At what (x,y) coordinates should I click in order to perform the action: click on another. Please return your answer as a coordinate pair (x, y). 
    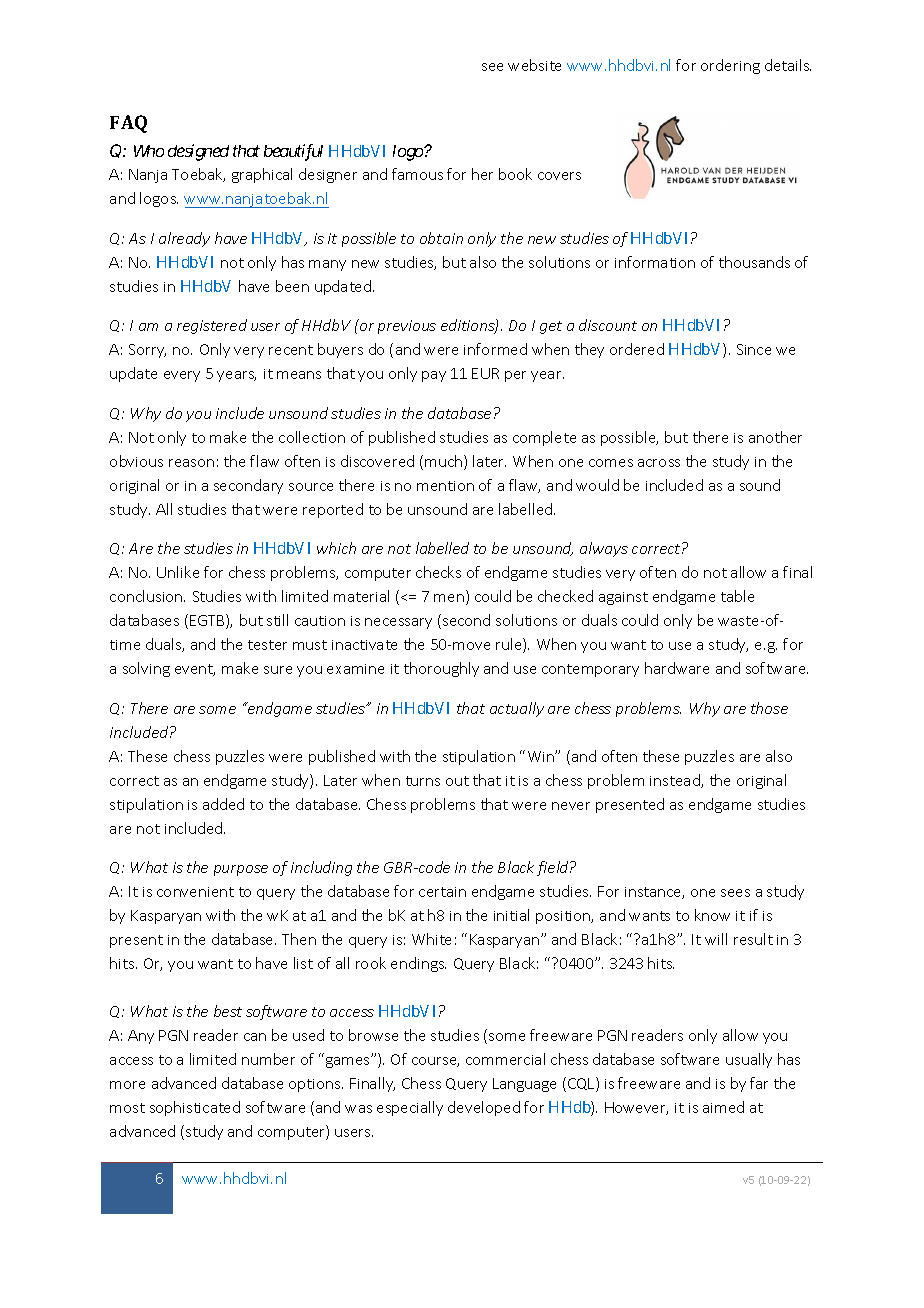
    Looking at the image, I should click on (775, 437).
